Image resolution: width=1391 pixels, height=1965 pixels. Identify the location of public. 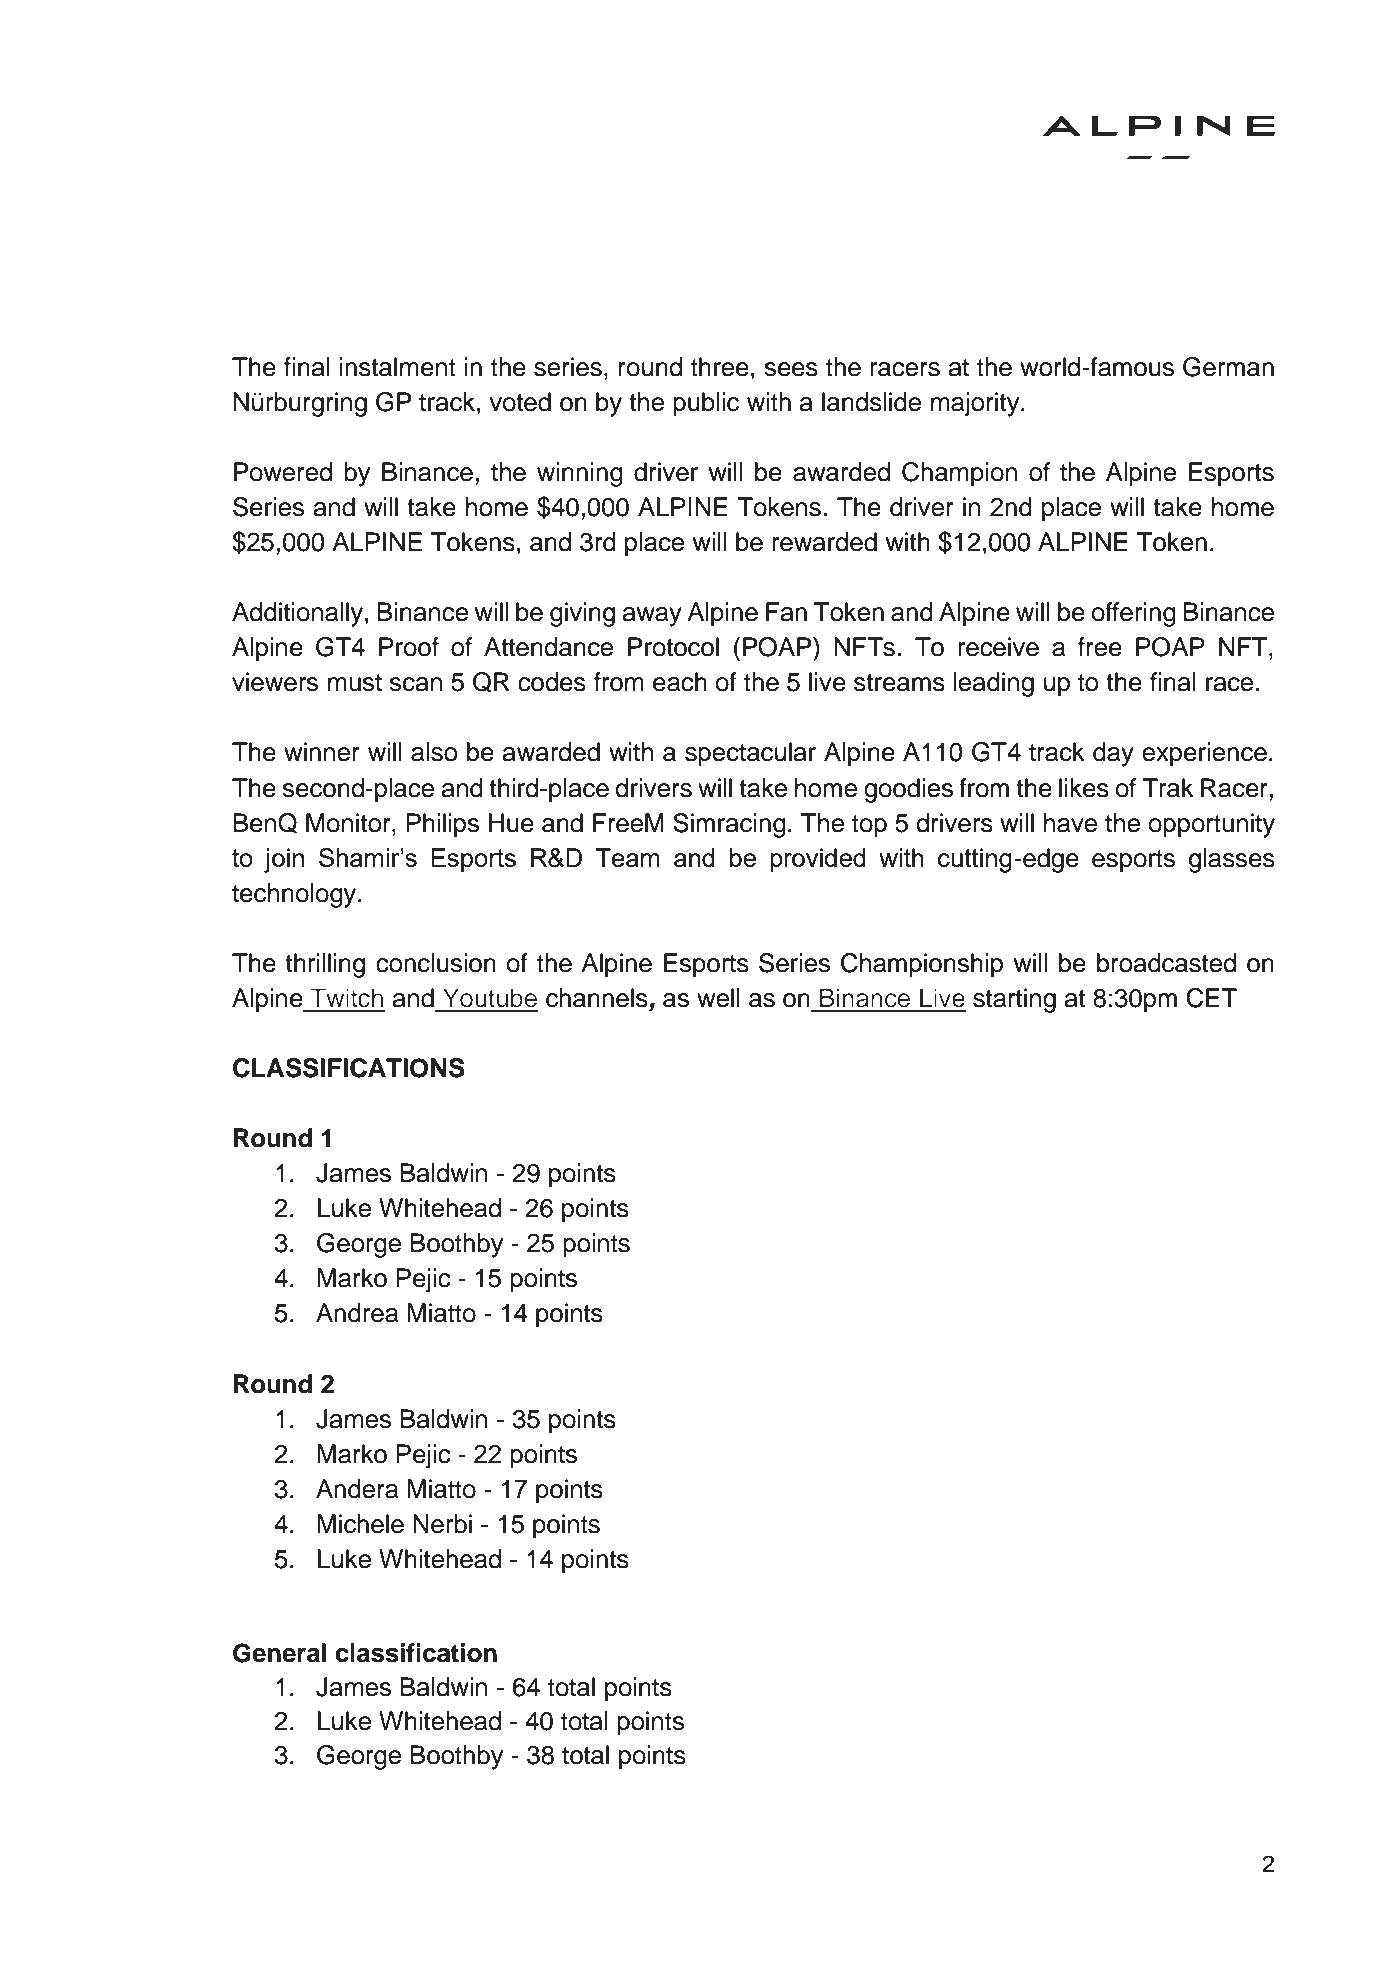
(706, 404).
